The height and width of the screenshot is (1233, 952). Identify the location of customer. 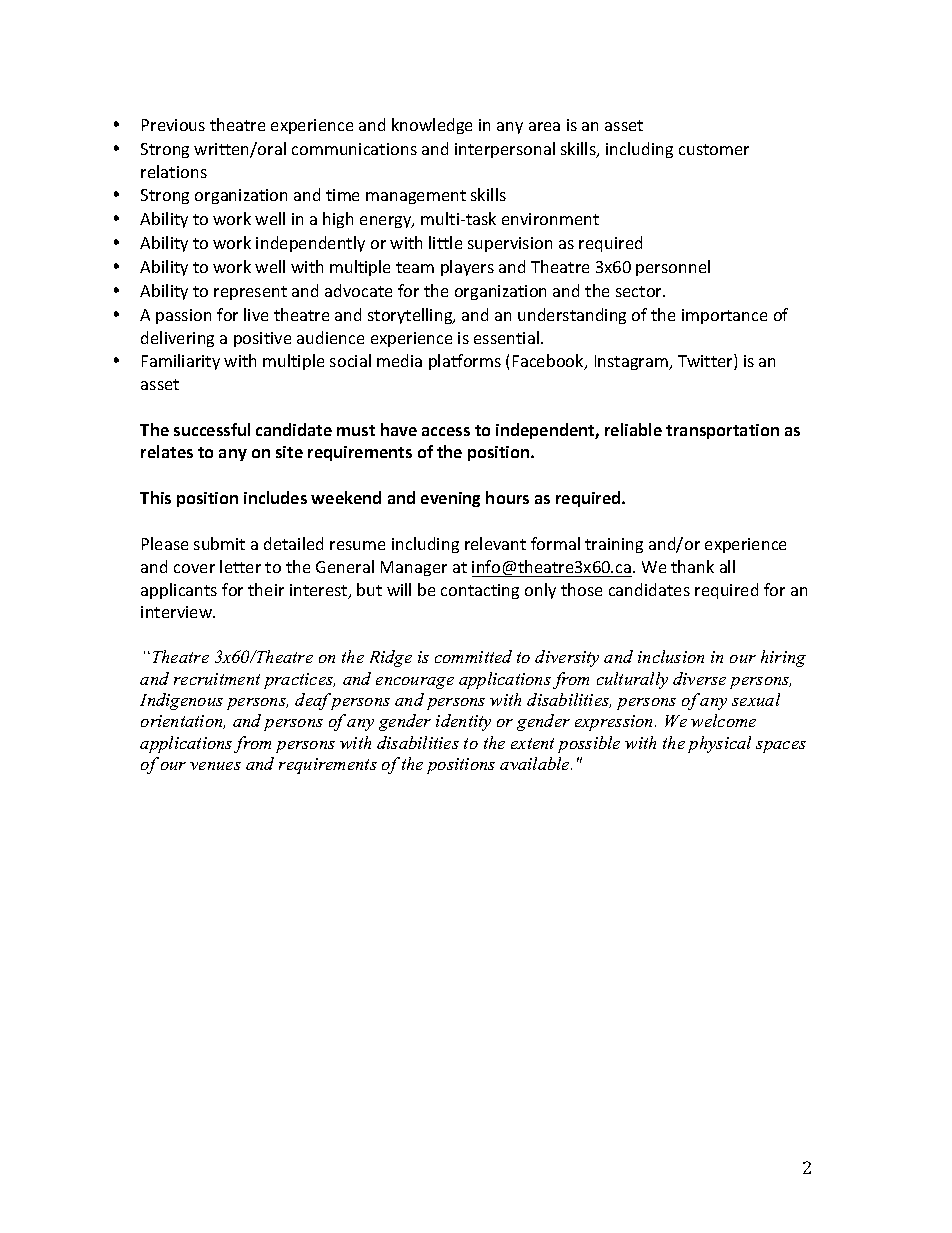
(714, 149).
